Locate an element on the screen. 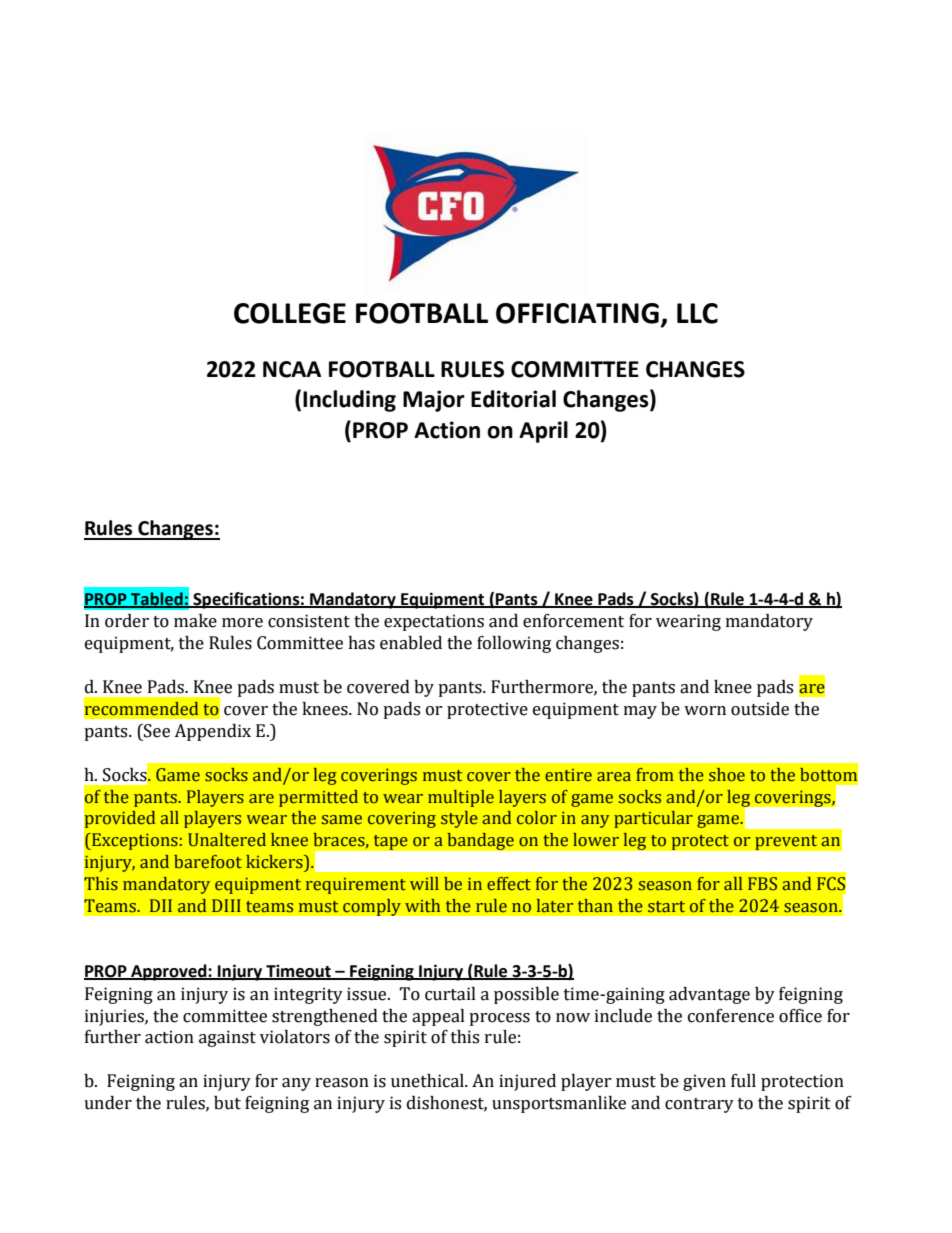 This screenshot has width=952, height=1233. but is located at coordinates (227, 1103).
